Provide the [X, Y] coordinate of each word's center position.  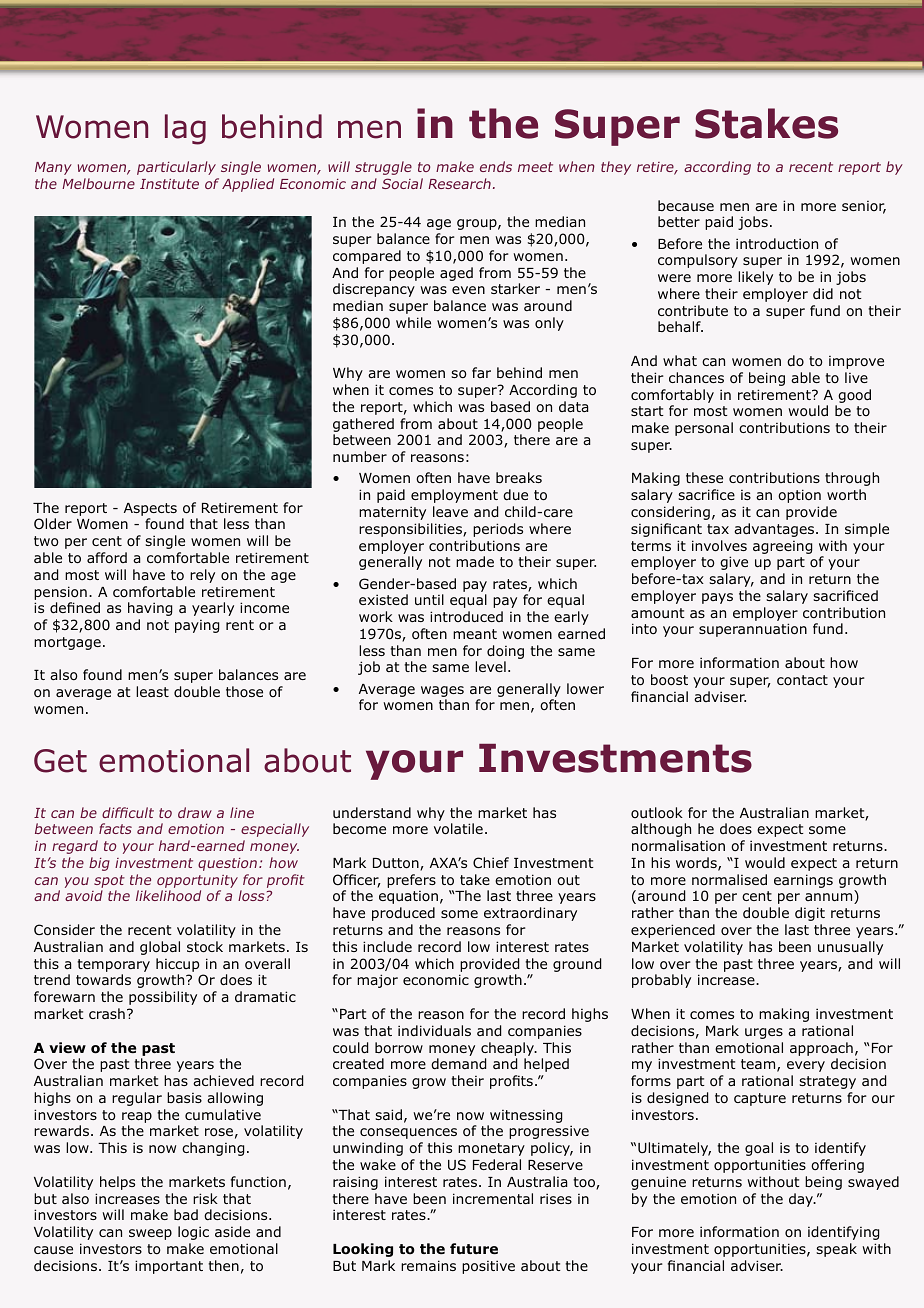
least [152, 691]
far [481, 372]
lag [185, 129]
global [160, 948]
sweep [150, 1234]
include [387, 946]
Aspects [150, 509]
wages [442, 691]
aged [456, 274]
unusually [850, 948]
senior [864, 207]
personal [704, 429]
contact [802, 680]
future [474, 1248]
